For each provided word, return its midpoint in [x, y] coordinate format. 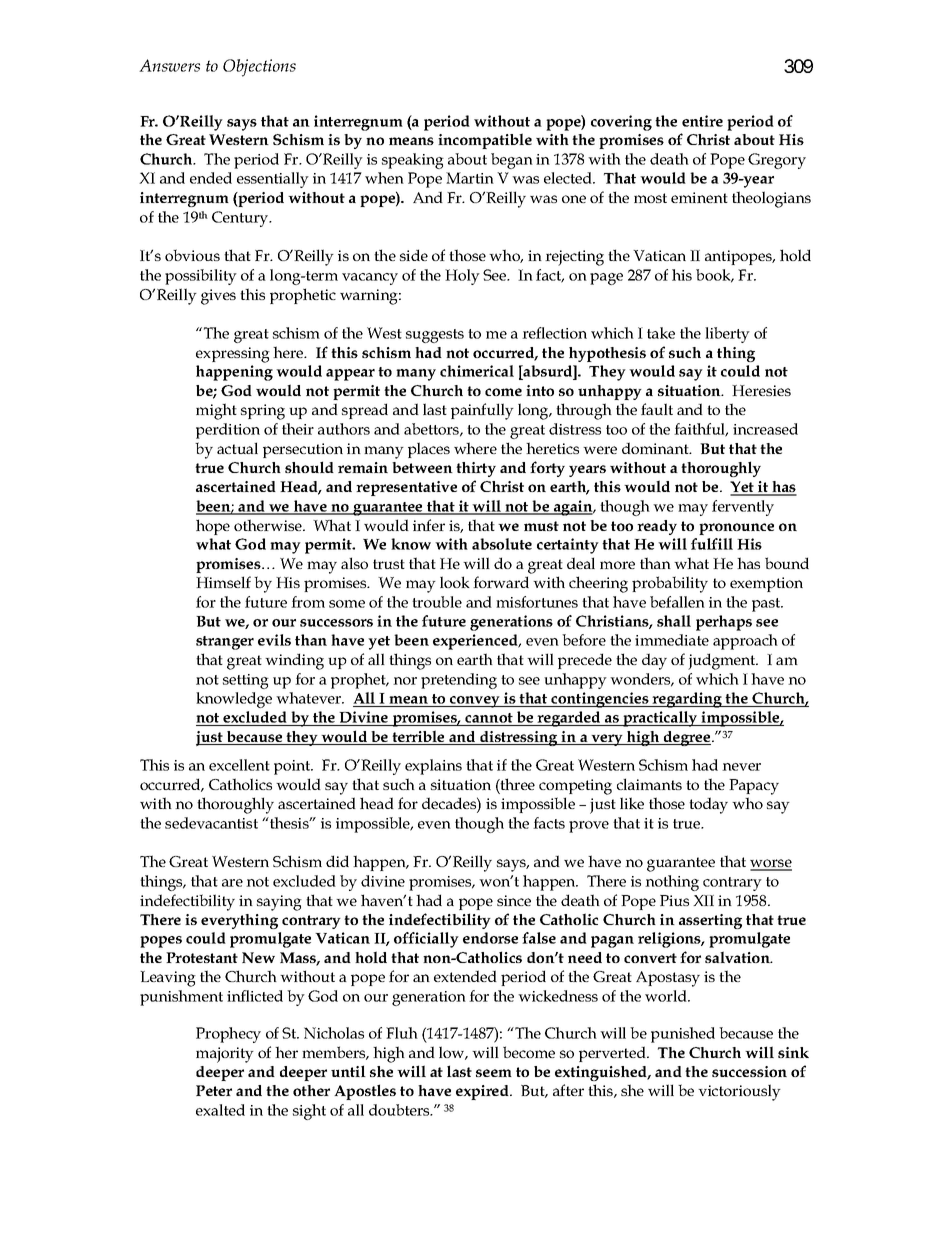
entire [702, 121]
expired [483, 1092]
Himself [223, 582]
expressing [233, 355]
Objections [259, 68]
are [232, 883]
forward [501, 582]
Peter [214, 1090]
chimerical [477, 371]
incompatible [485, 141]
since [514, 900]
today [708, 805]
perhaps [724, 623]
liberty [727, 335]
